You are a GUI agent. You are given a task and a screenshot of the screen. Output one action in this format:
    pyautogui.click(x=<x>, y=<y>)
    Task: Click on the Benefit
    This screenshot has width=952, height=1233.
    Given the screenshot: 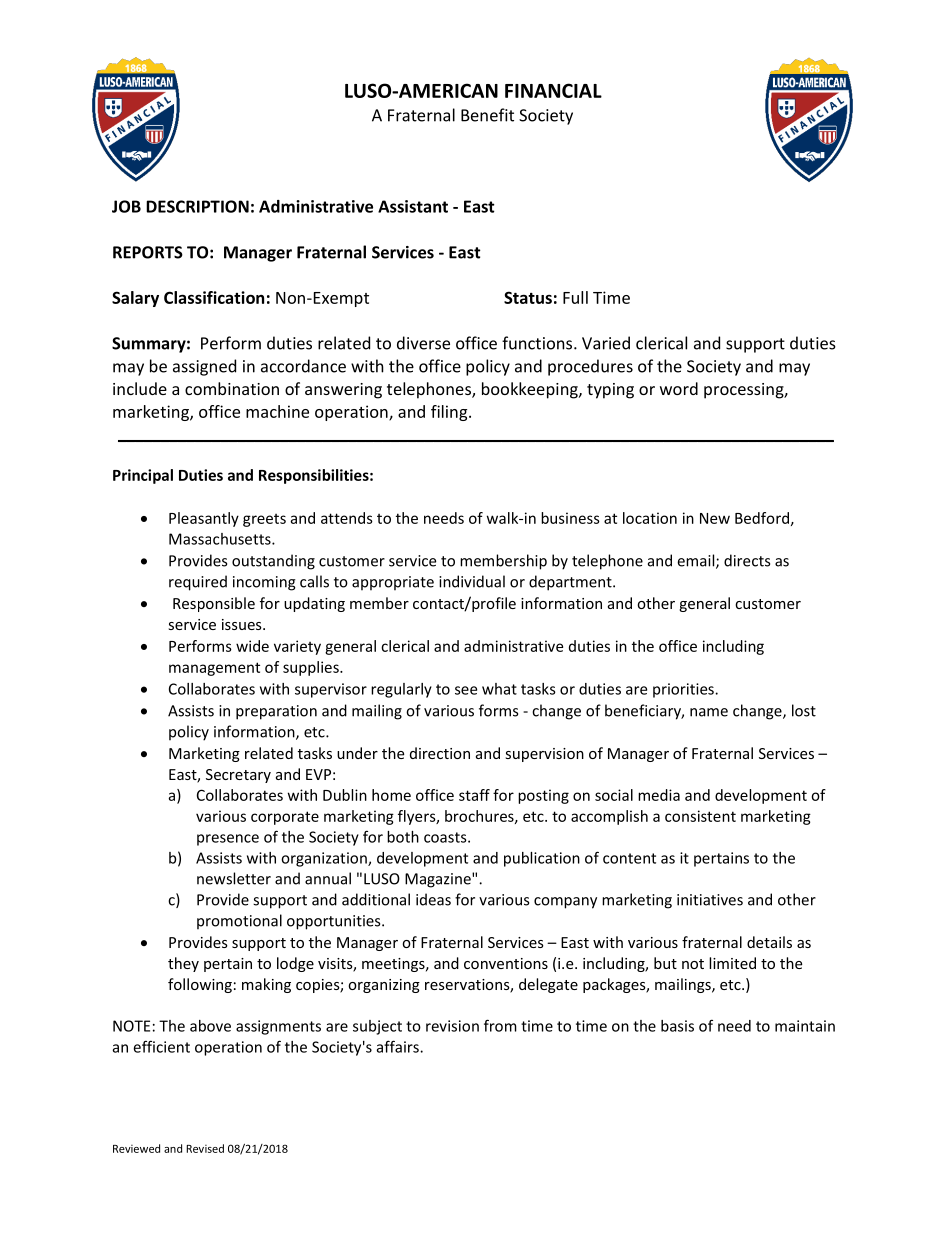 What is the action you would take?
    pyautogui.click(x=487, y=115)
